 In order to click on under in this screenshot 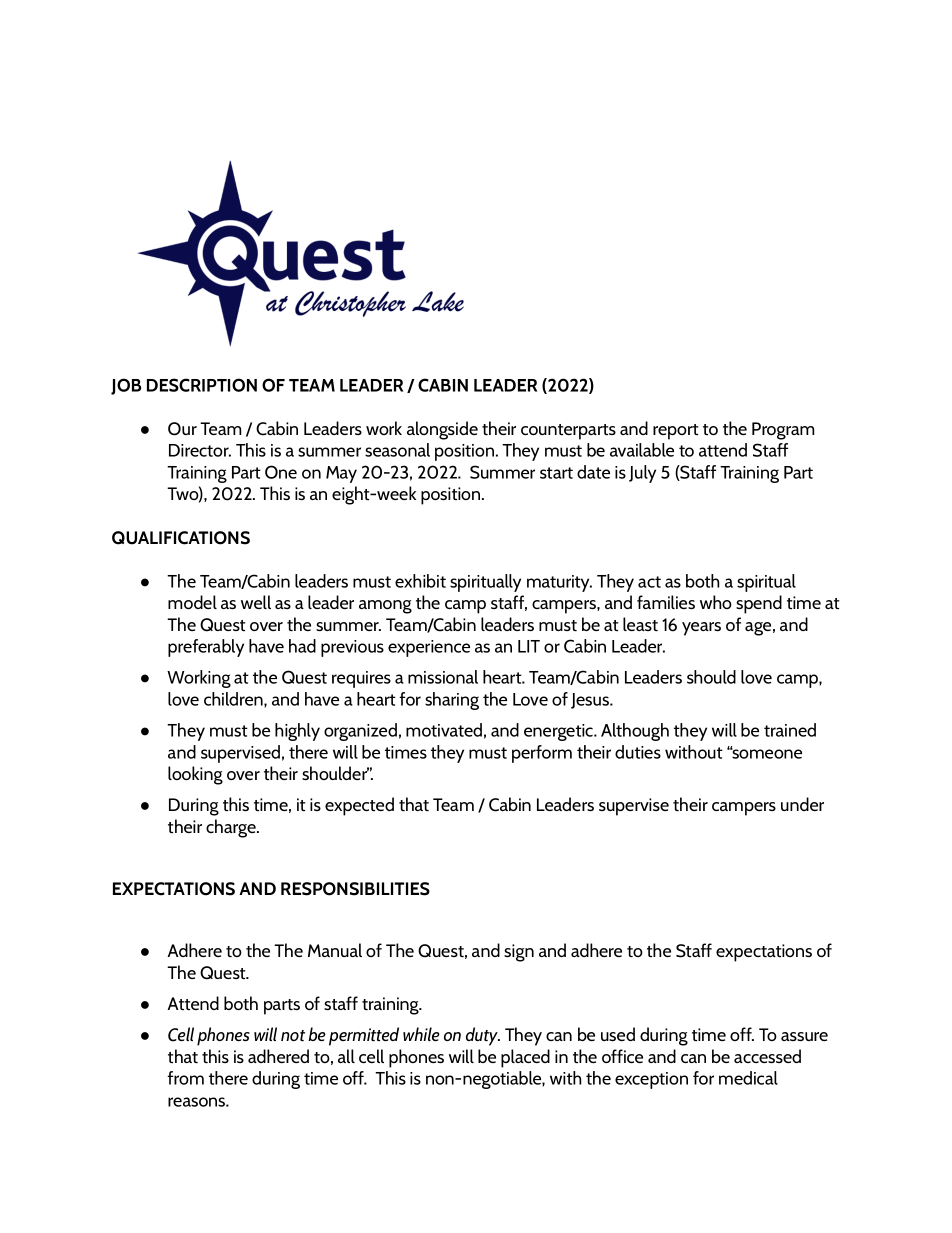, I will do `click(802, 804)`.
